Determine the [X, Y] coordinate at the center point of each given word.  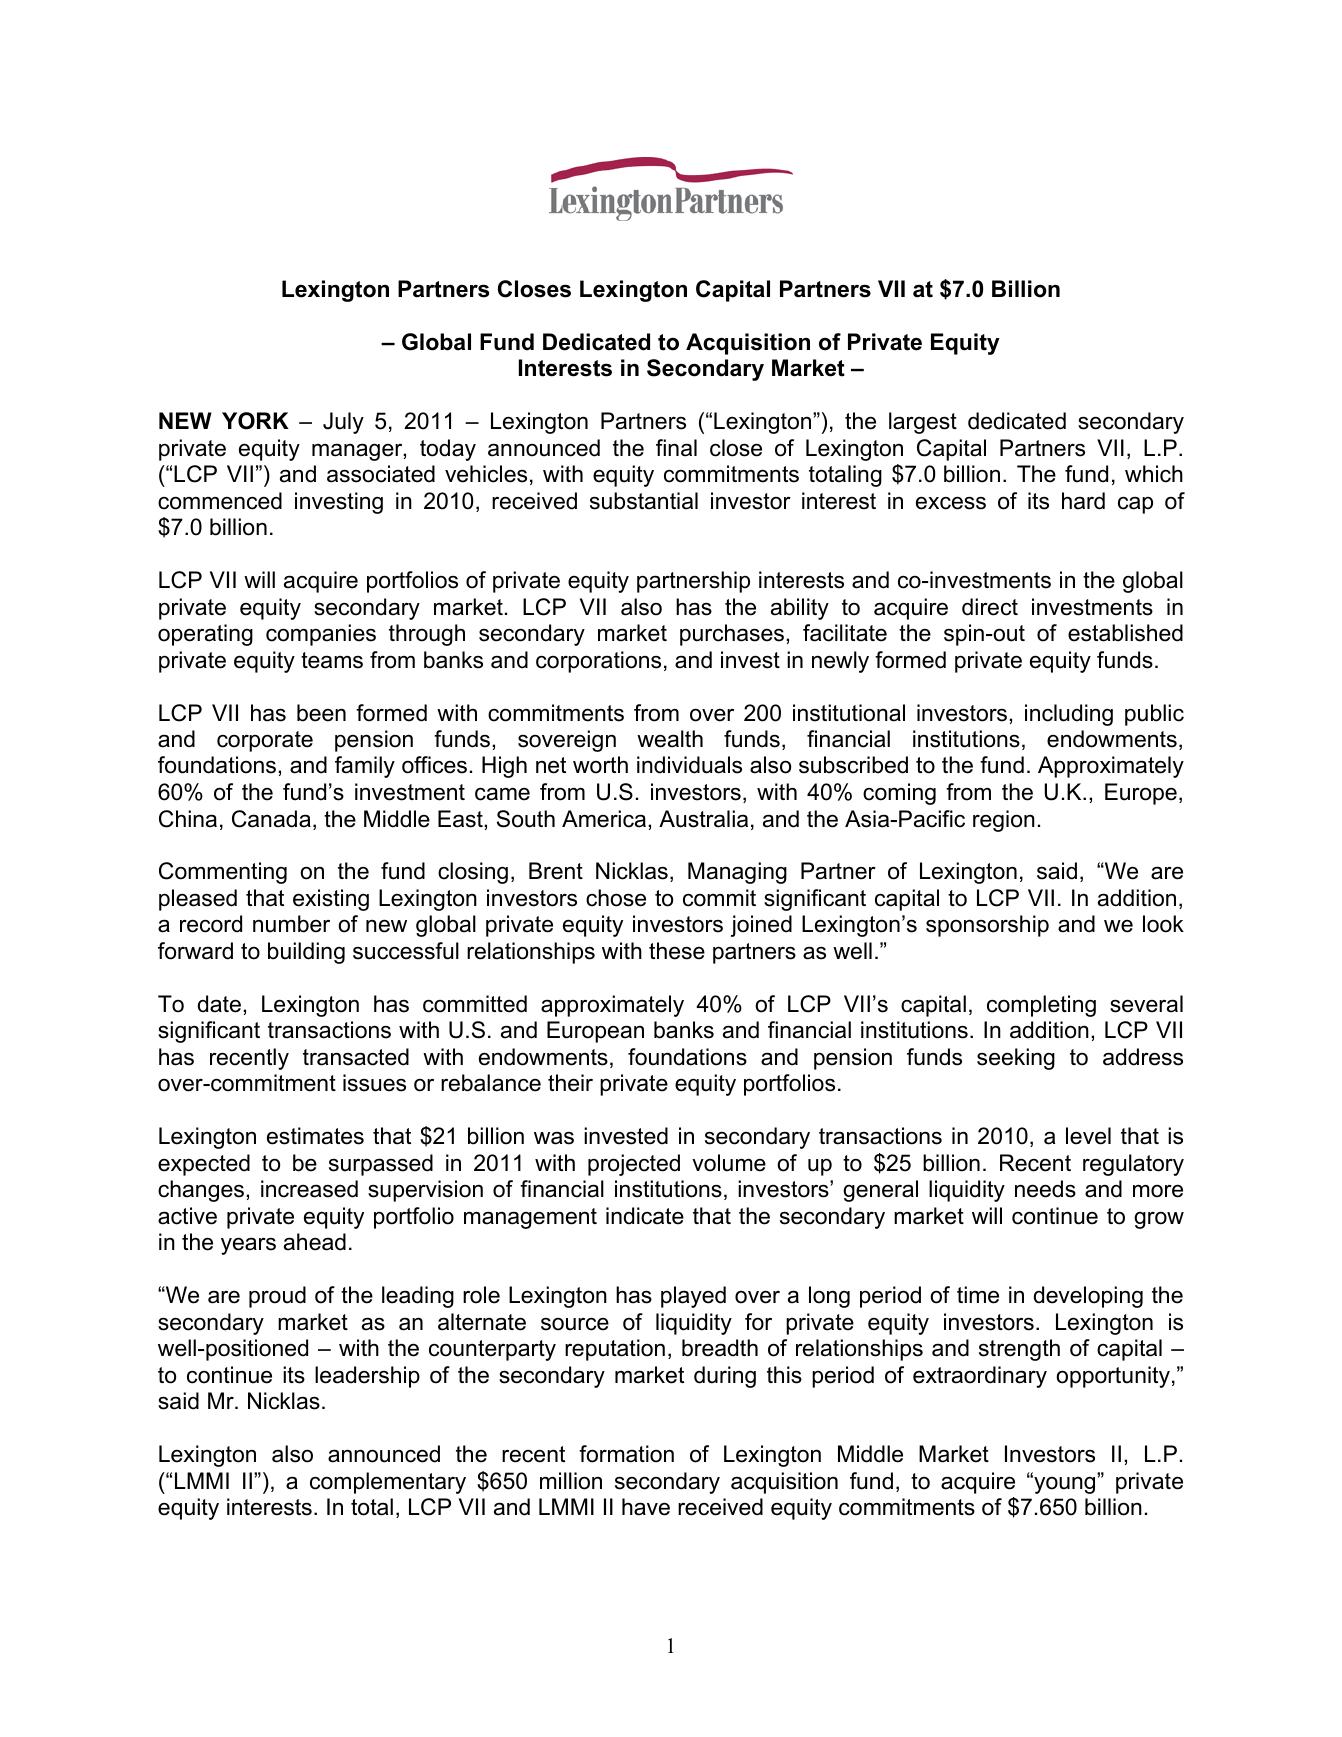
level [1088, 1136]
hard [1083, 501]
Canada [271, 819]
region [1004, 821]
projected [634, 1165]
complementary [388, 1483]
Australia [703, 819]
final [676, 448]
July [343, 423]
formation [626, 1454]
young [1063, 1484]
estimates [315, 1136]
